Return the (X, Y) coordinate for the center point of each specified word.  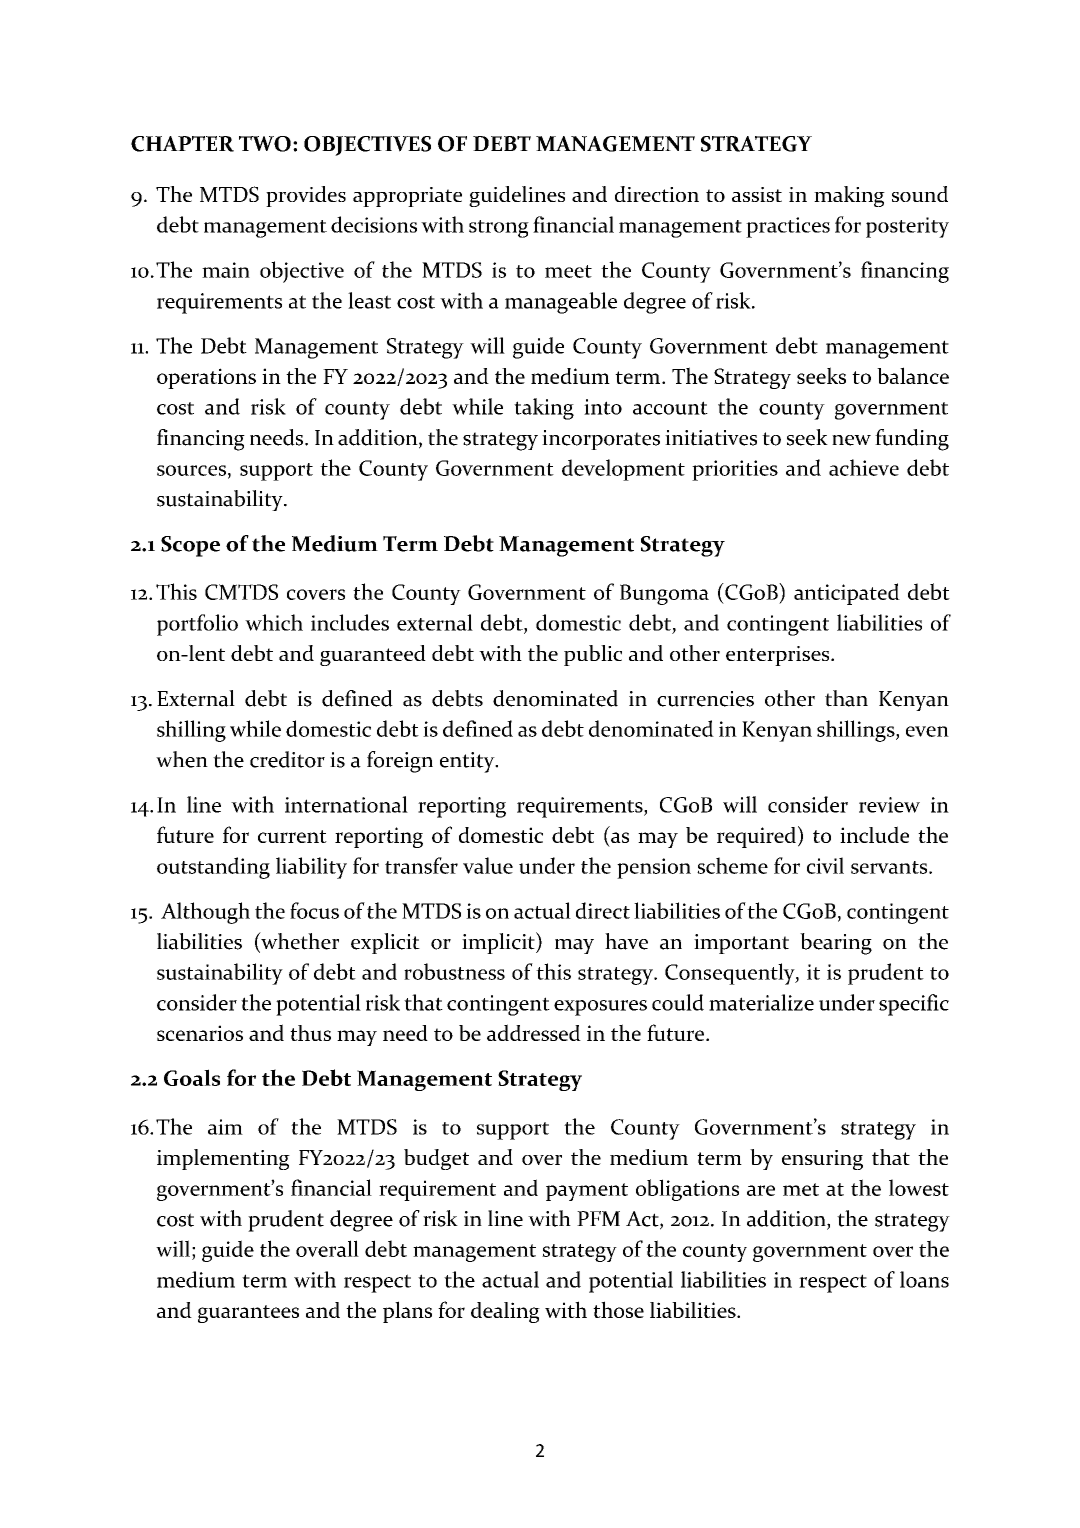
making (849, 196)
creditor (287, 759)
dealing (505, 1312)
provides (306, 196)
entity (468, 762)
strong (499, 229)
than (846, 698)
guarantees (248, 1314)
